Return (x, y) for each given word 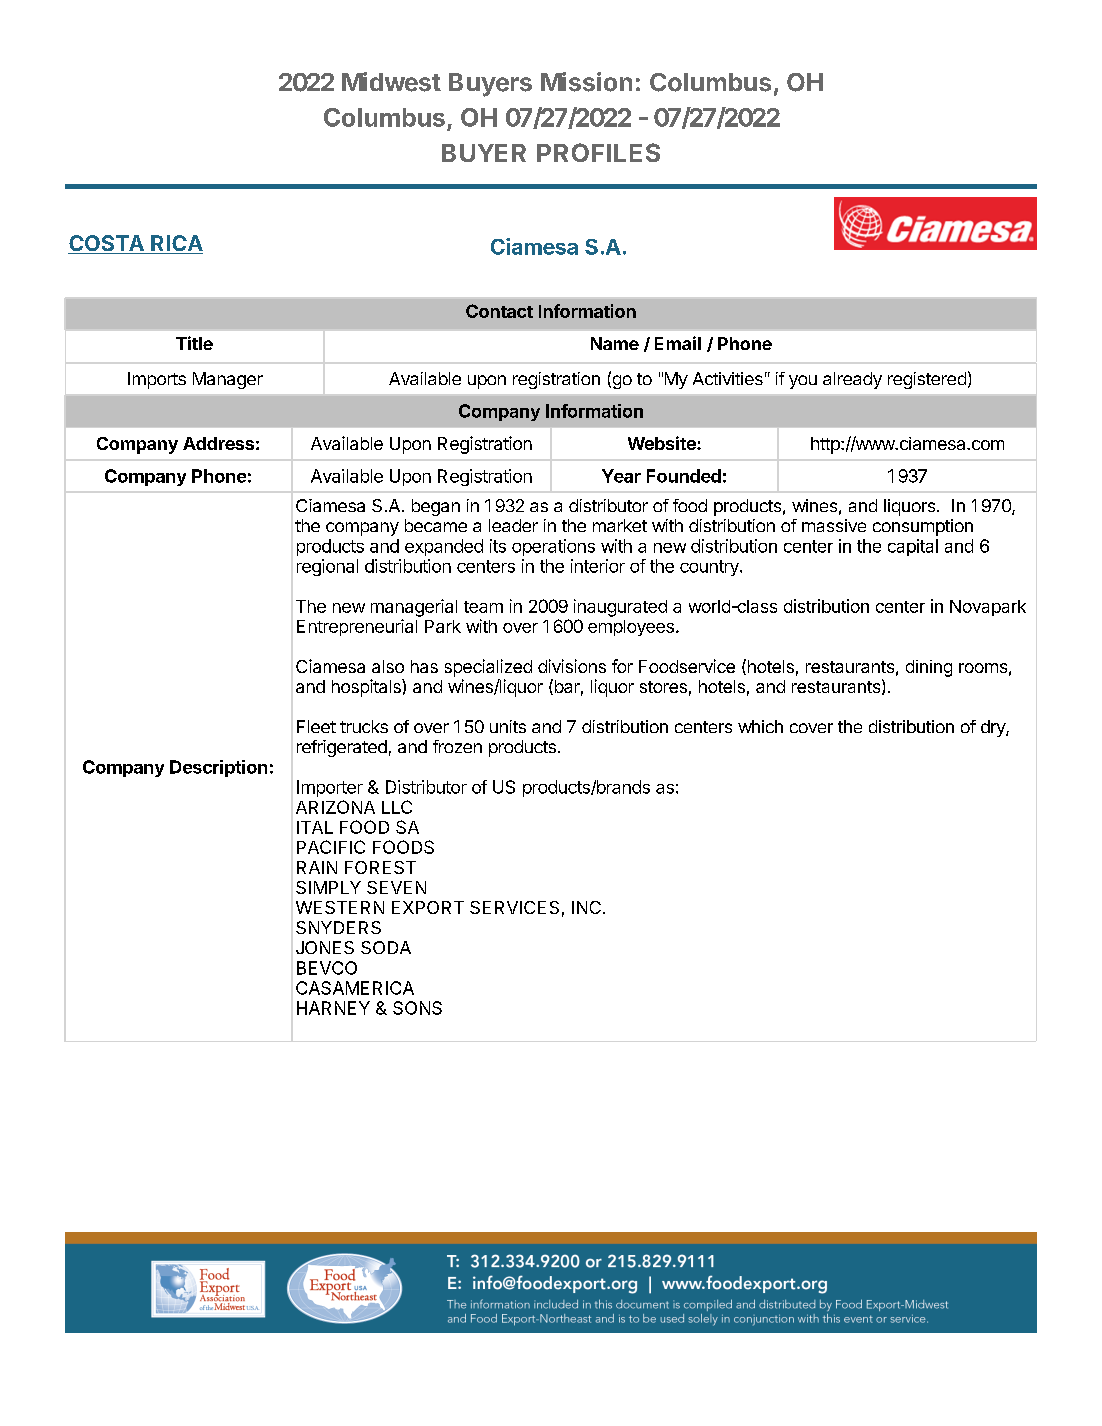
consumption (923, 527)
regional (327, 567)
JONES (325, 947)
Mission (586, 82)
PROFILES (598, 152)
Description (218, 768)
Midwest (391, 82)
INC (586, 907)
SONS (417, 1008)
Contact (499, 311)
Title (194, 343)
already (852, 380)
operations (553, 547)
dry (994, 728)
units (508, 726)
